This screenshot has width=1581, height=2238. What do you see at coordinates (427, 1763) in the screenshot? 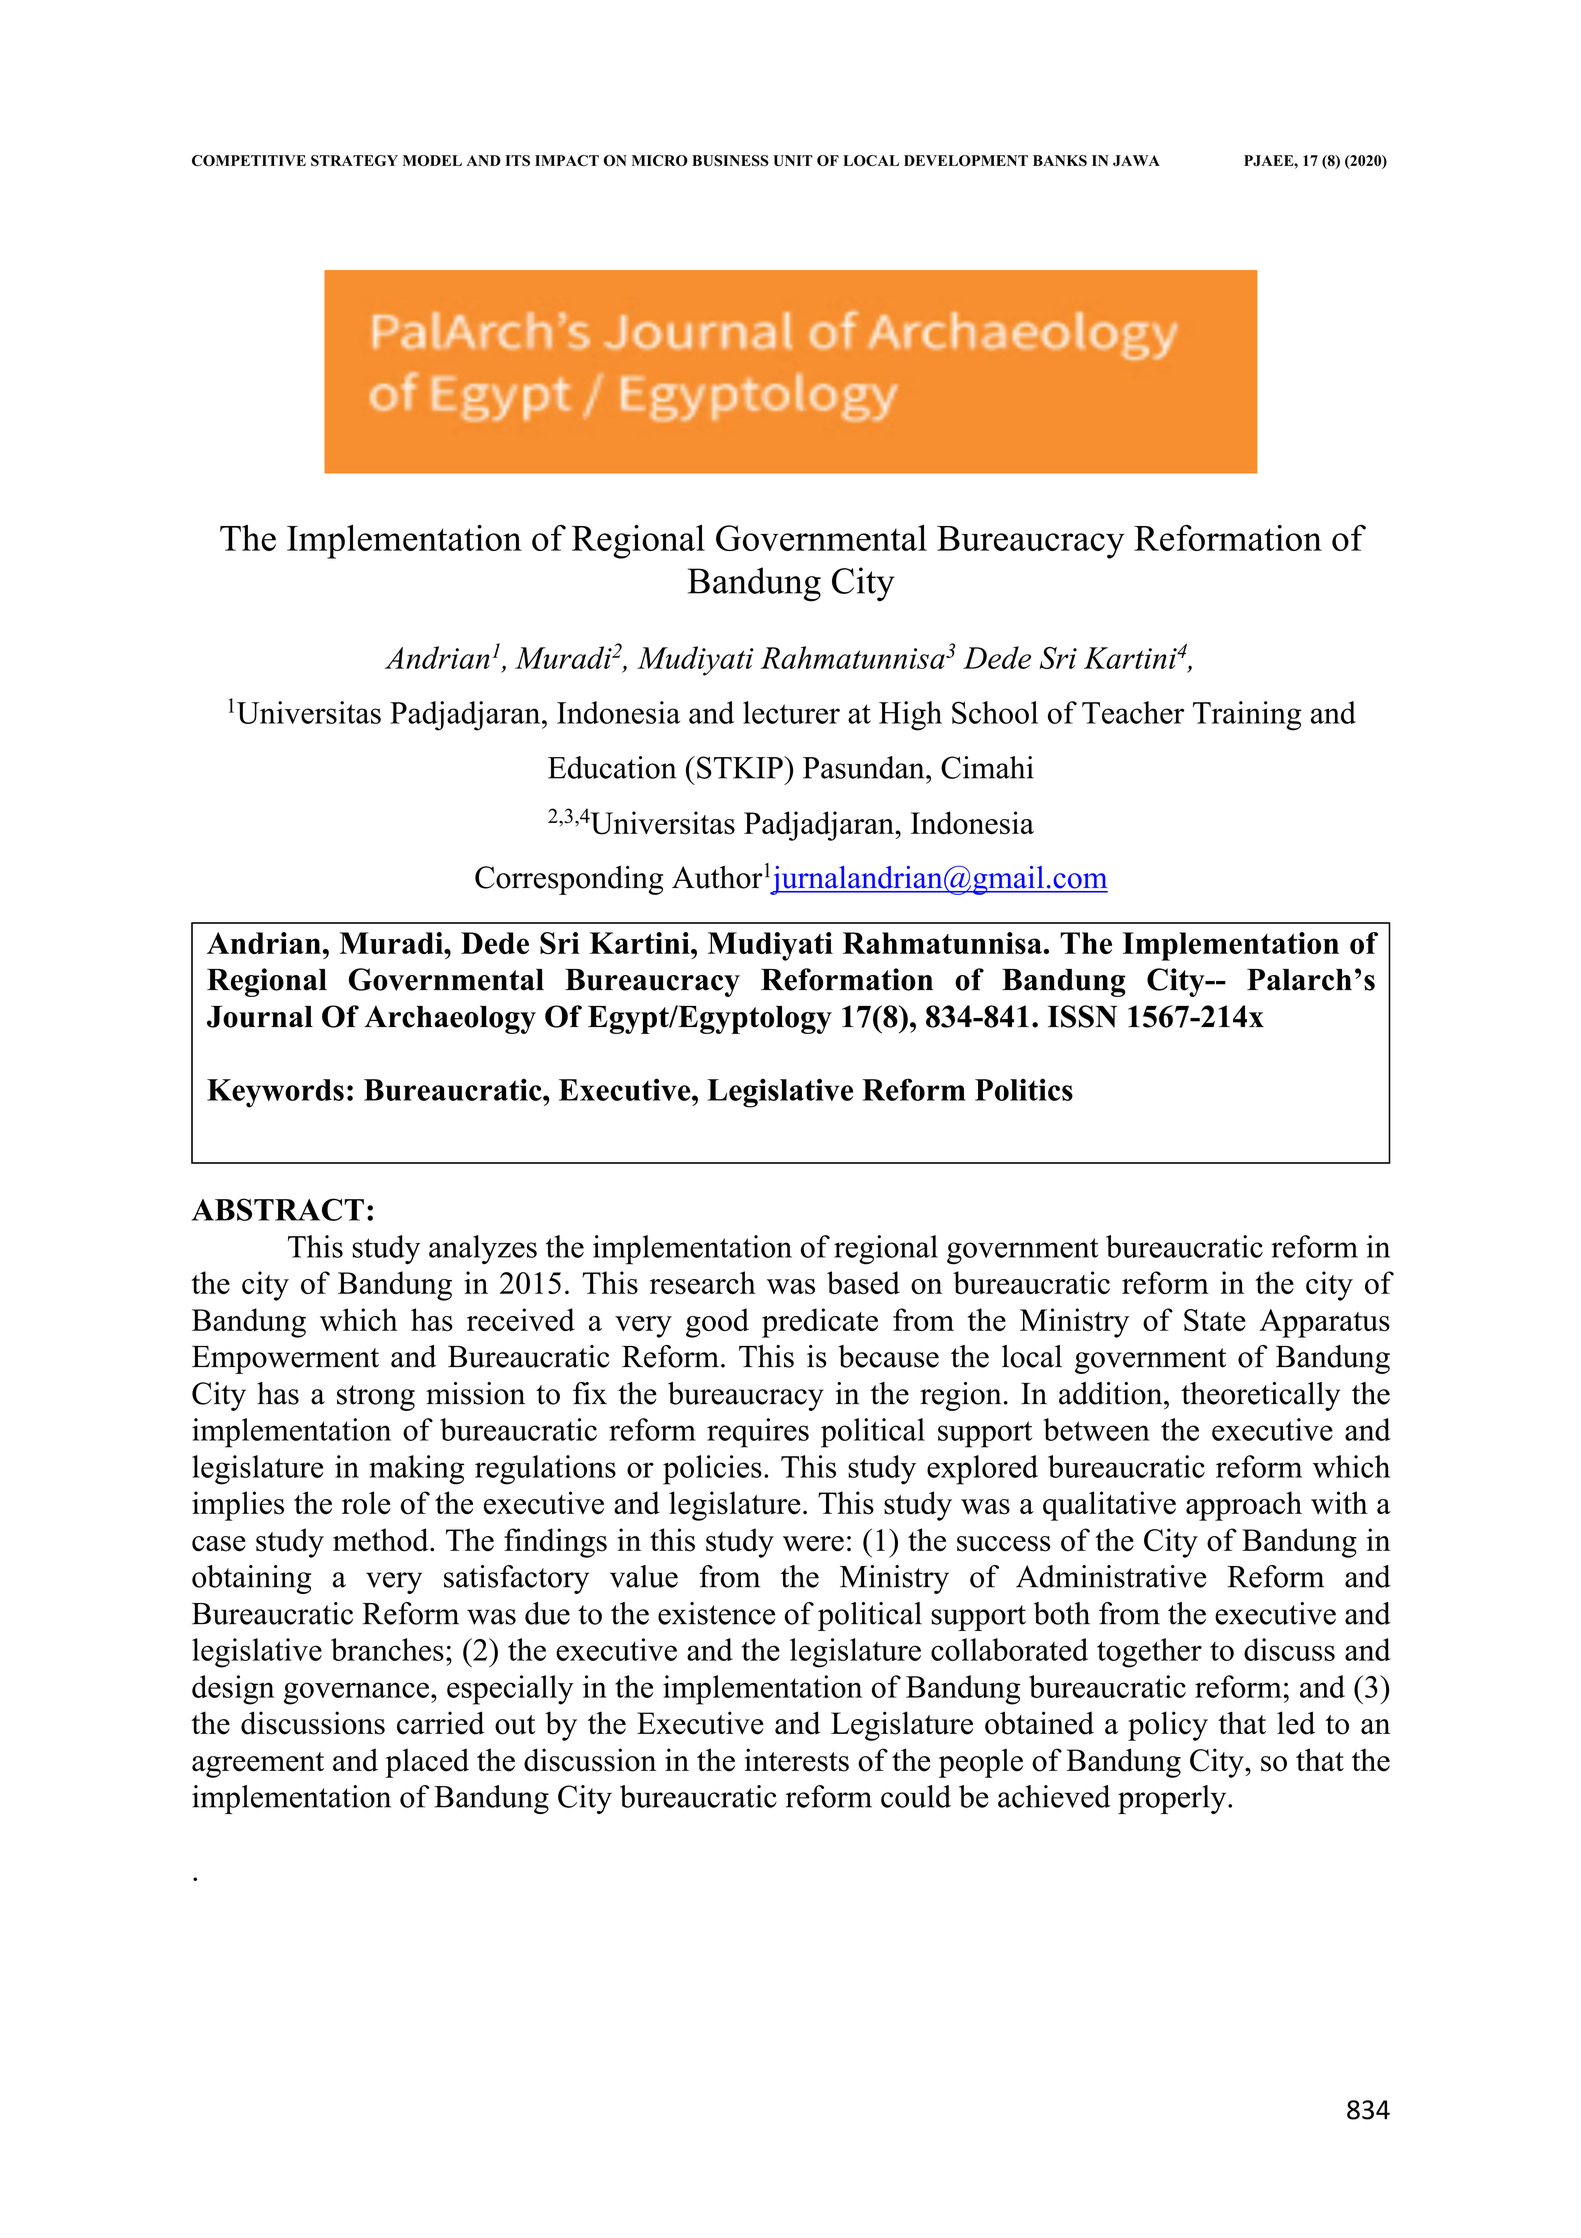
I see `placed` at bounding box center [427, 1763].
